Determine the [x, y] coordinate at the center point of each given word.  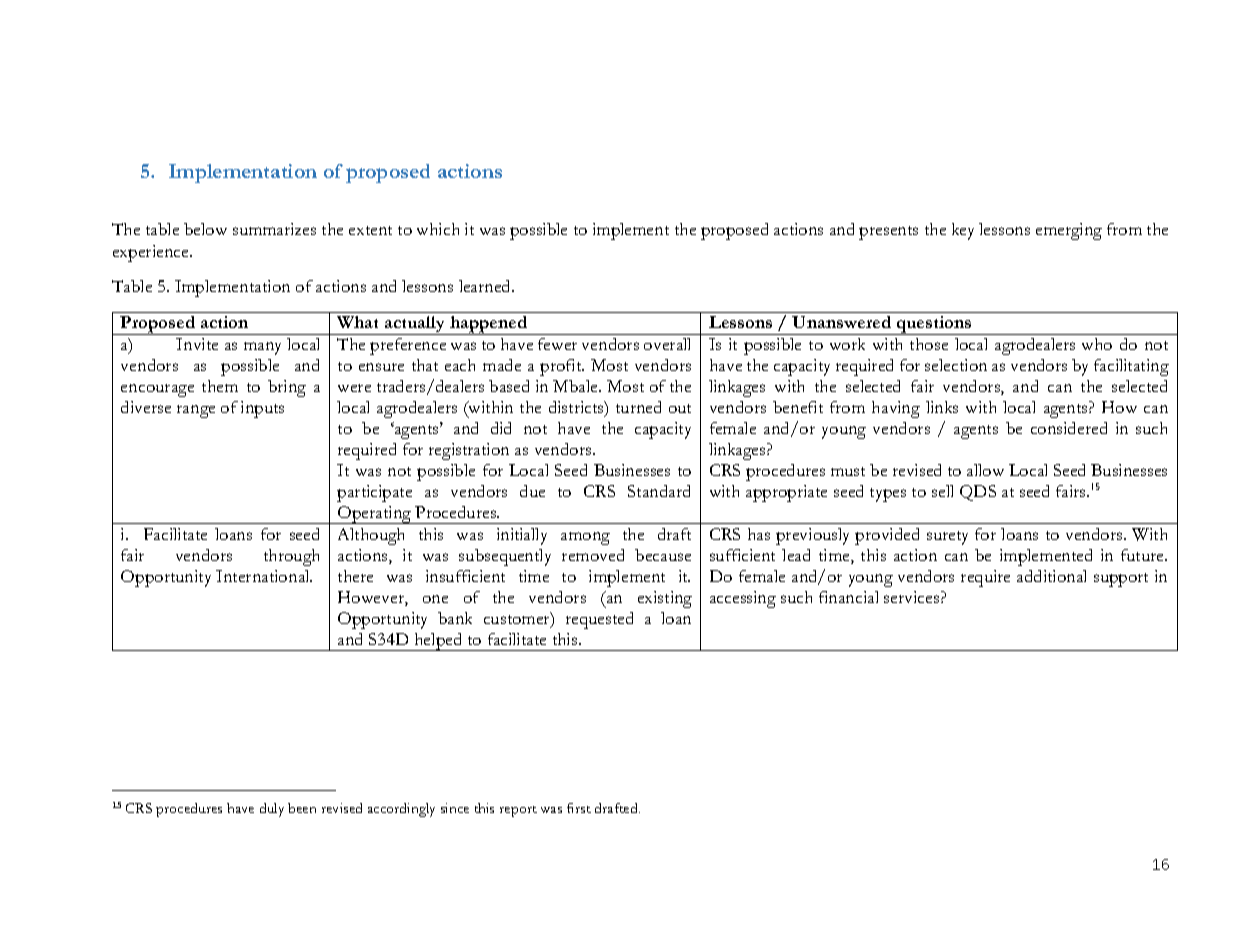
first [579, 808]
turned [638, 407]
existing [665, 599]
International [264, 576]
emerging [1069, 231]
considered [1069, 428]
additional [1051, 576]
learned [486, 286]
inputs [262, 409]
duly [272, 810]
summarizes [274, 229]
